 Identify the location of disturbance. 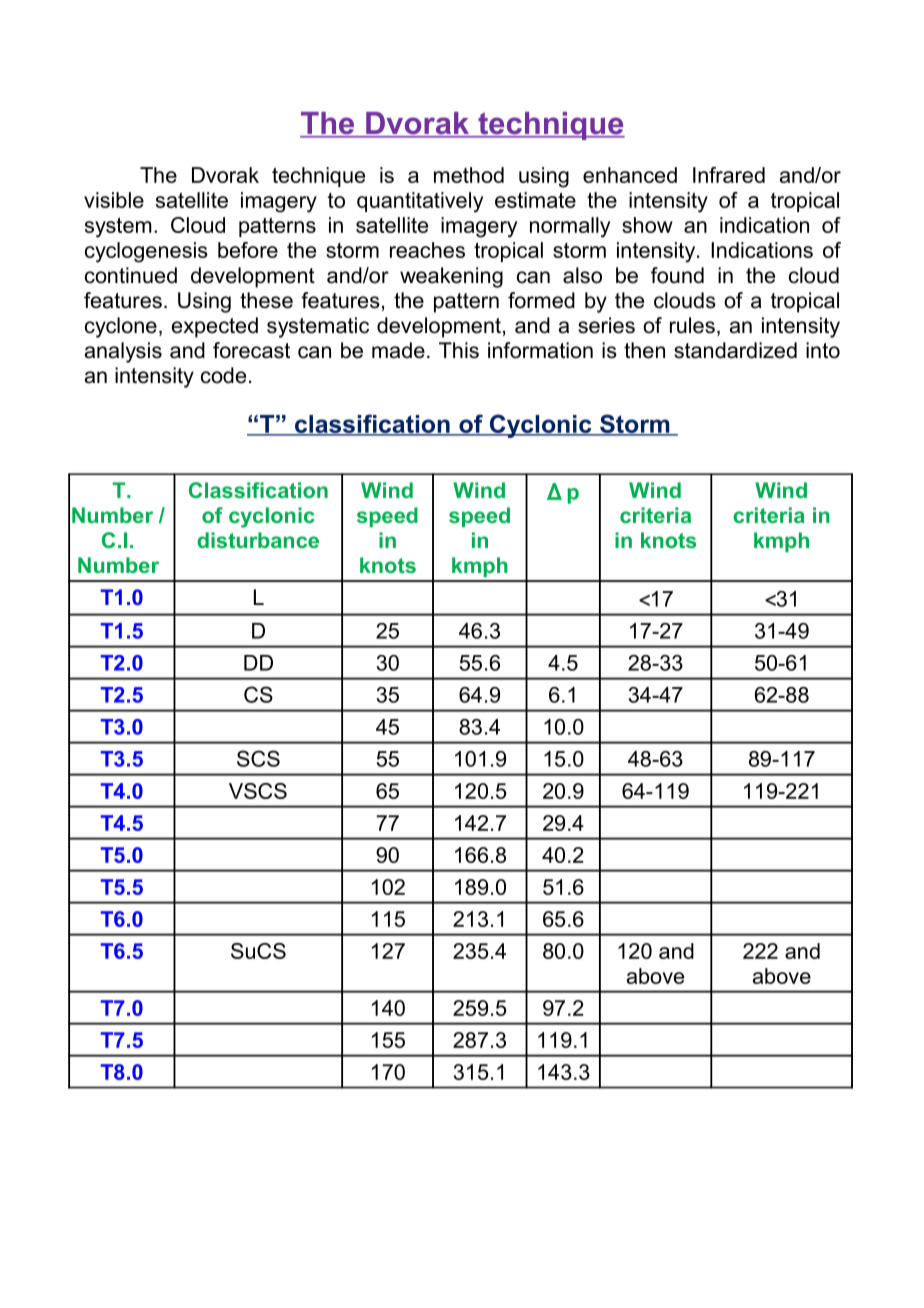
(258, 540).
